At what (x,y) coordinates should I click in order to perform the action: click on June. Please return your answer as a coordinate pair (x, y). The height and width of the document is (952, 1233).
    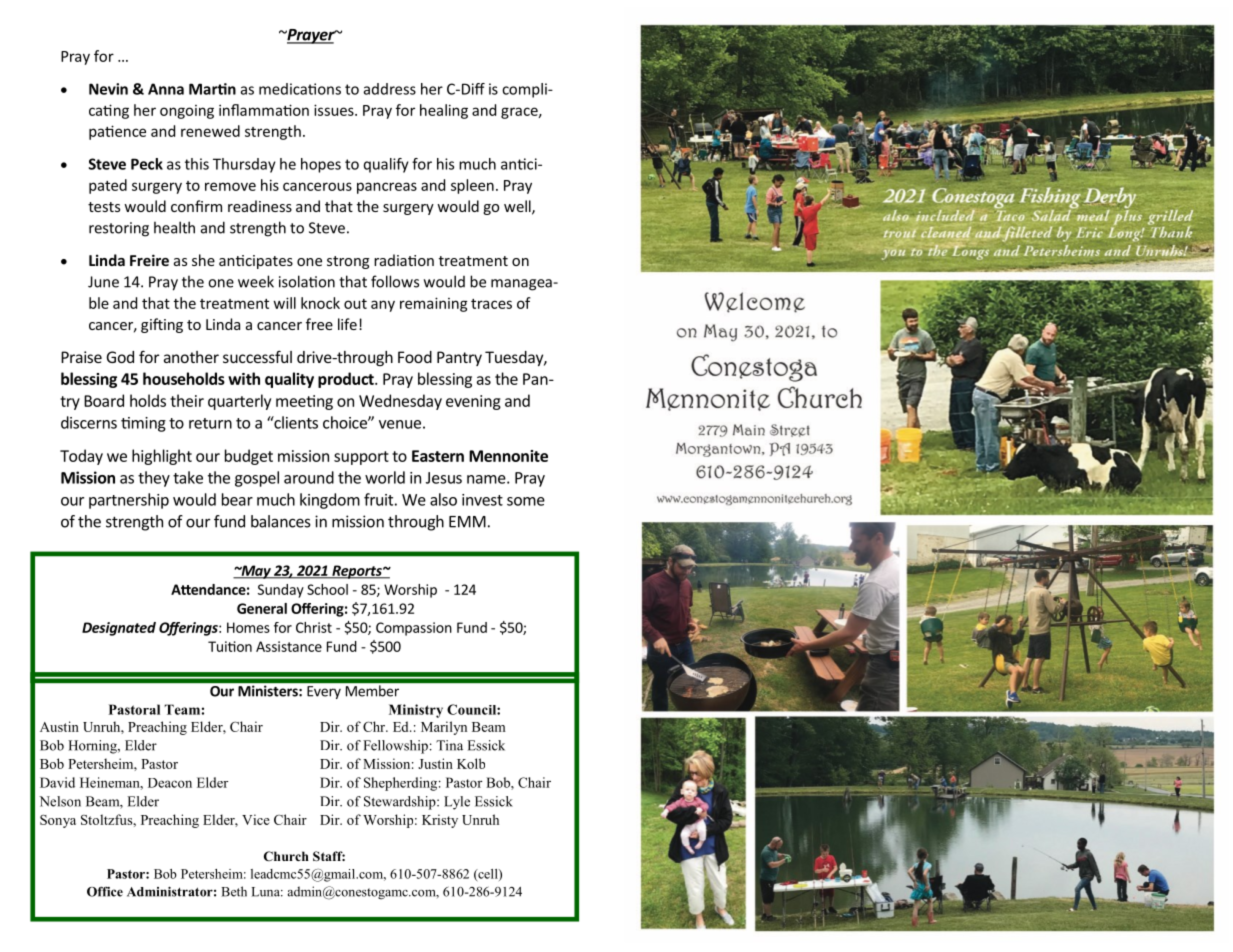
    Looking at the image, I should click on (103, 282).
